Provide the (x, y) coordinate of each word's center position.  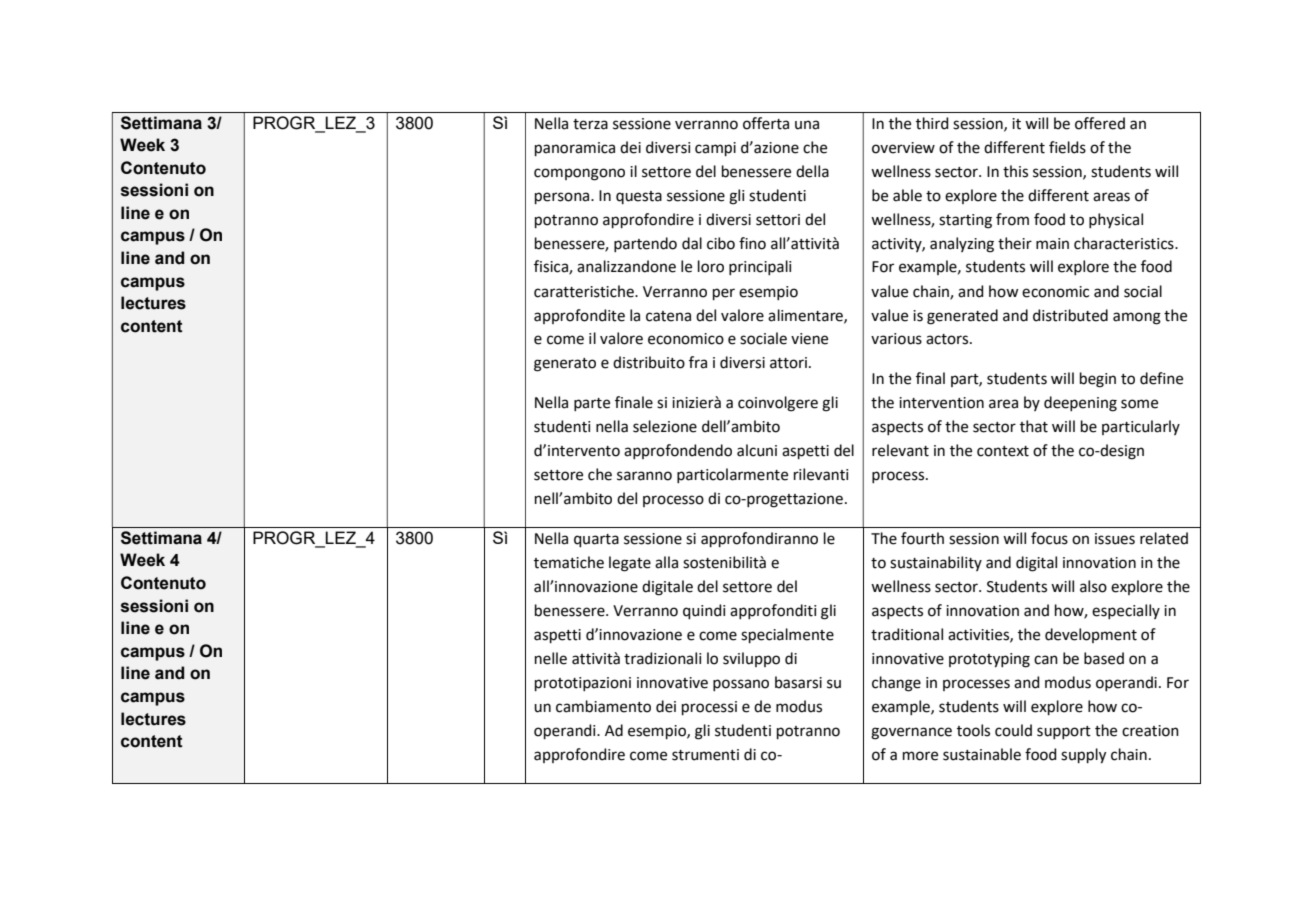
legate (630, 564)
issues (1115, 539)
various (896, 339)
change (896, 684)
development (1091, 635)
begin (1098, 380)
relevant (900, 450)
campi (715, 149)
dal (692, 243)
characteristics (1125, 243)
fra (698, 362)
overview (903, 148)
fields (1067, 147)
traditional (907, 634)
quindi (704, 611)
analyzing (962, 245)
